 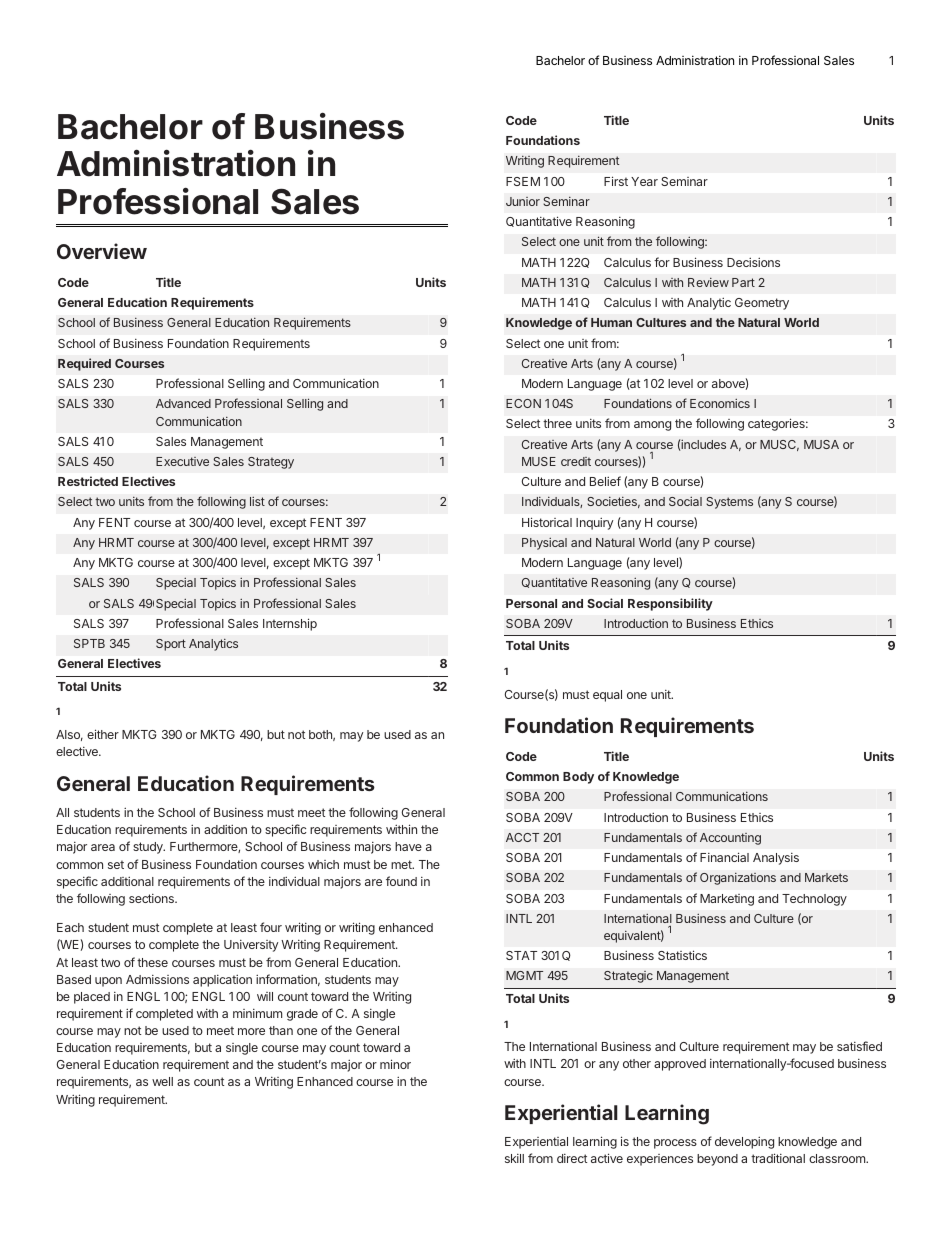 I want to click on Analysis, so click(x=776, y=859).
